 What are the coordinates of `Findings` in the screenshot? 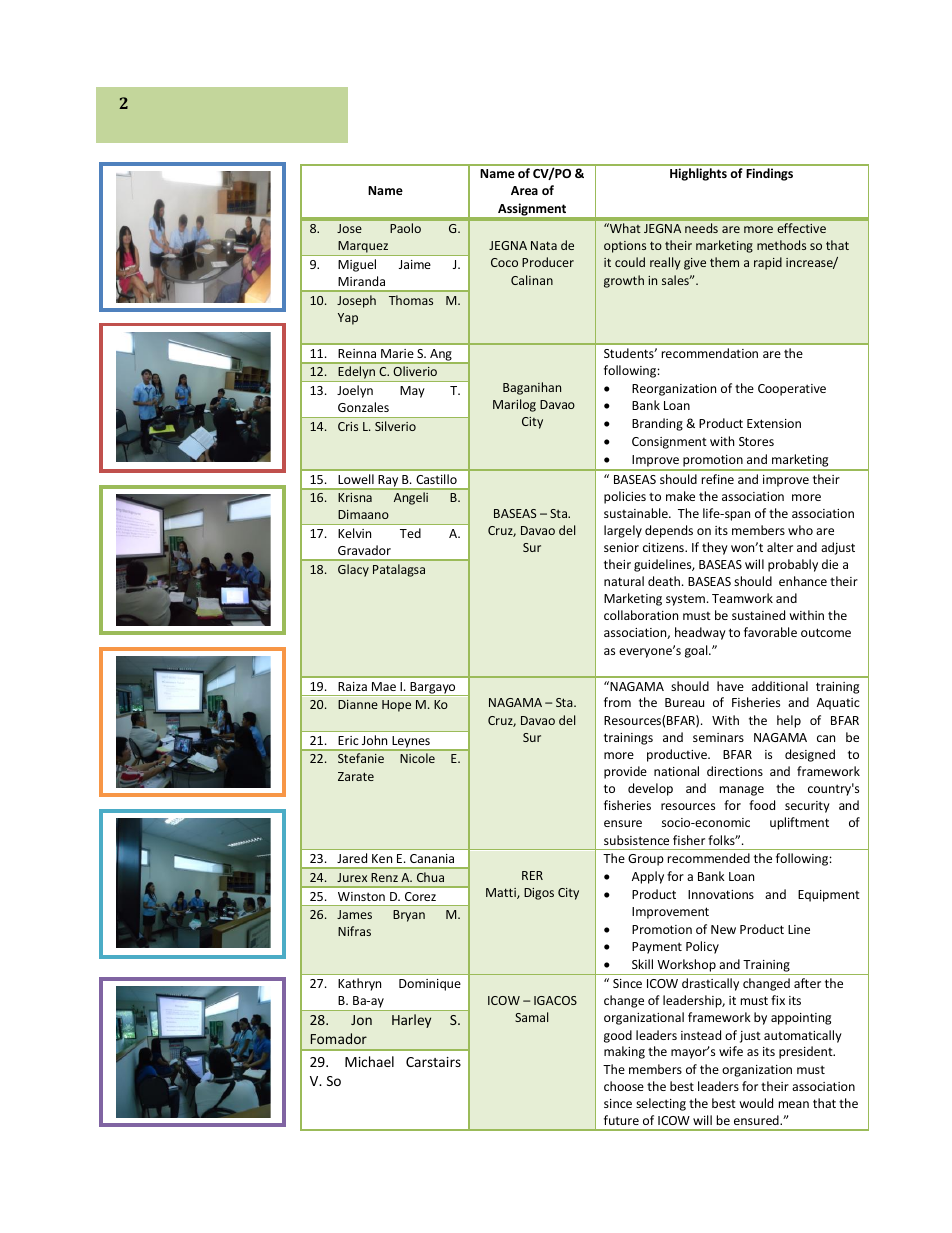 It's located at (769, 174).
